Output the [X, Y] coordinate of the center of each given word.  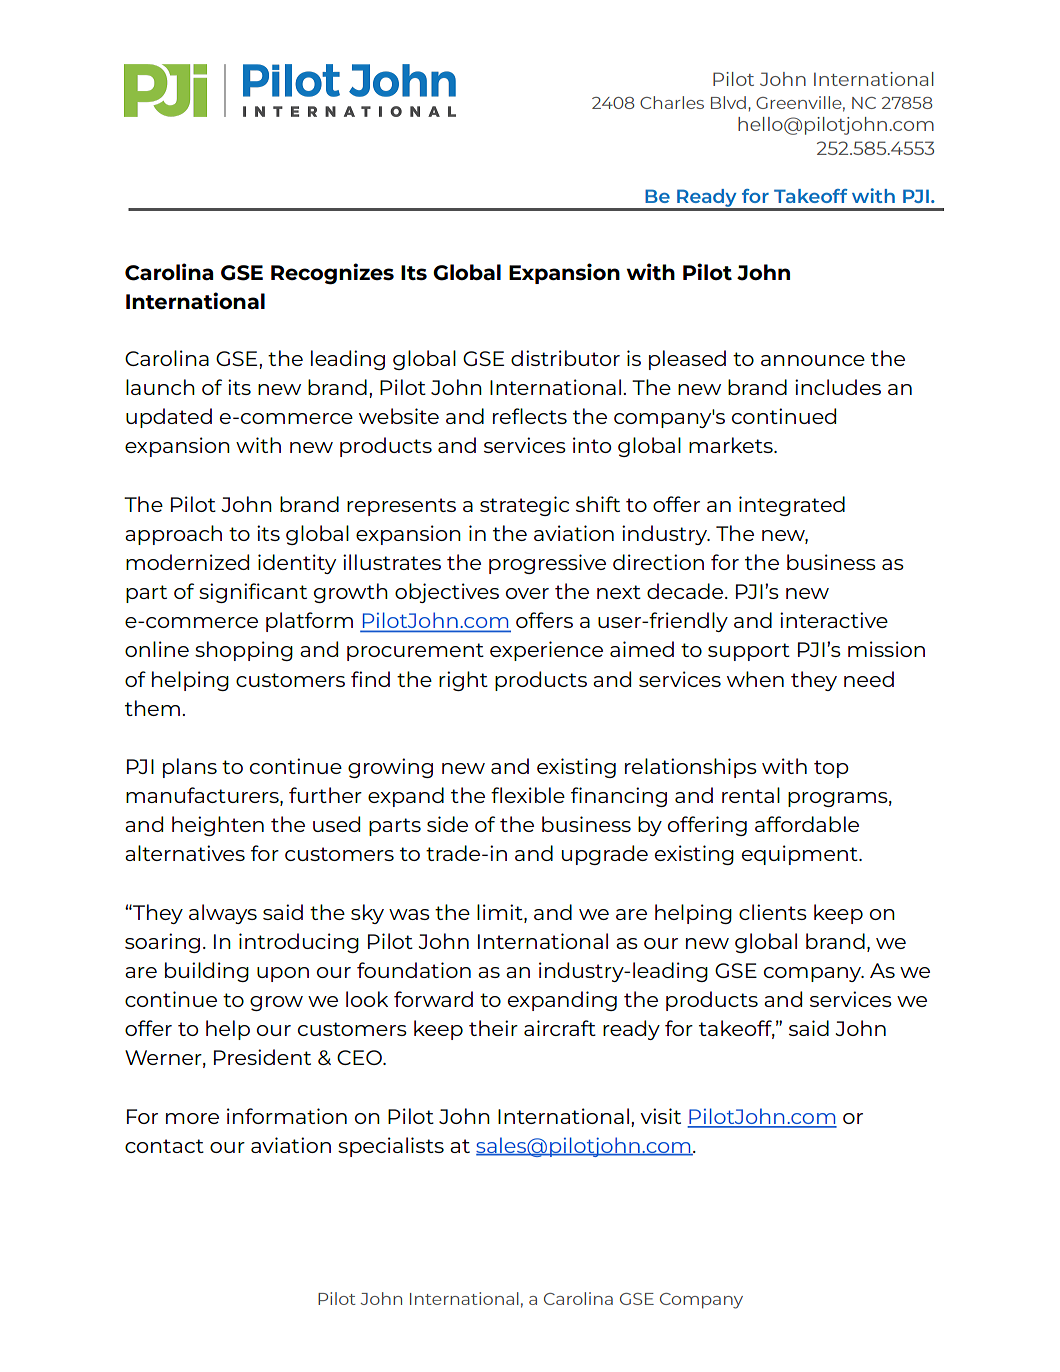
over [527, 593]
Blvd [728, 102]
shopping [244, 651]
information [287, 1116]
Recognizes [332, 274]
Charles [672, 102]
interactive [834, 620]
